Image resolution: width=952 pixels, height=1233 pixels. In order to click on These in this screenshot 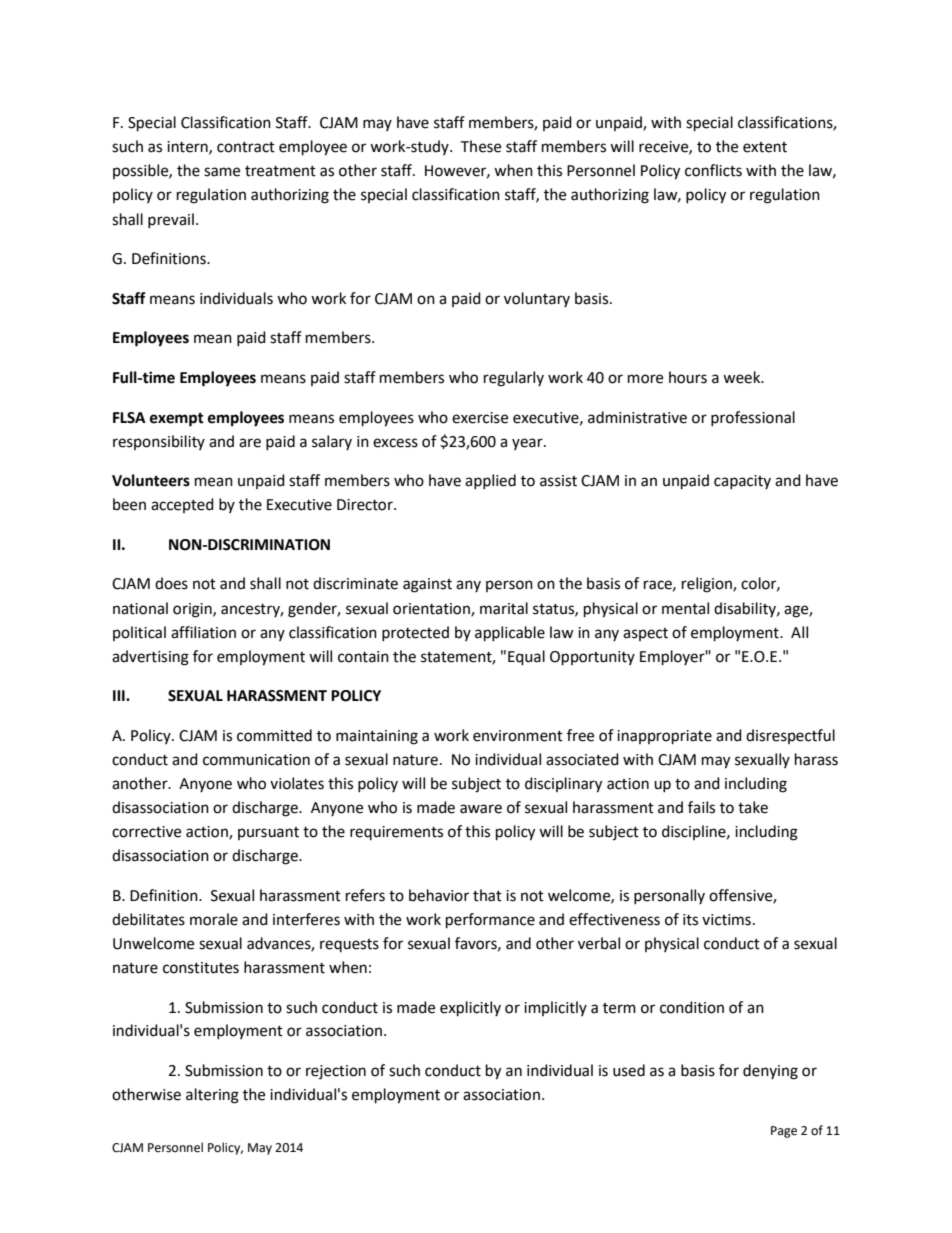, I will do `click(480, 146)`.
